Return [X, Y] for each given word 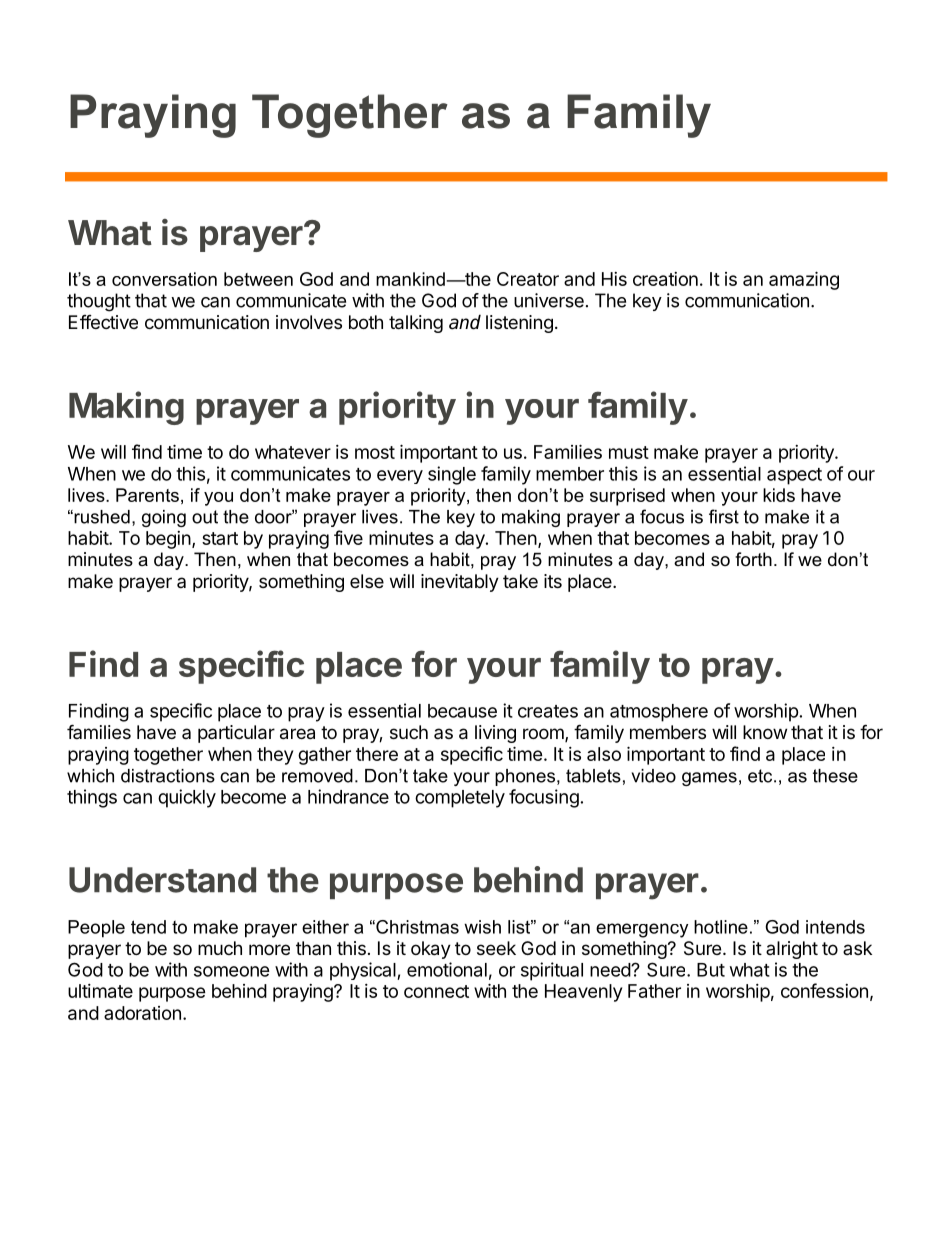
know [765, 732]
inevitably [460, 583]
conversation [164, 279]
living [495, 734]
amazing [804, 280]
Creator [528, 279]
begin [168, 540]
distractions [168, 776]
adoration [142, 1013]
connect [436, 991]
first [724, 516]
